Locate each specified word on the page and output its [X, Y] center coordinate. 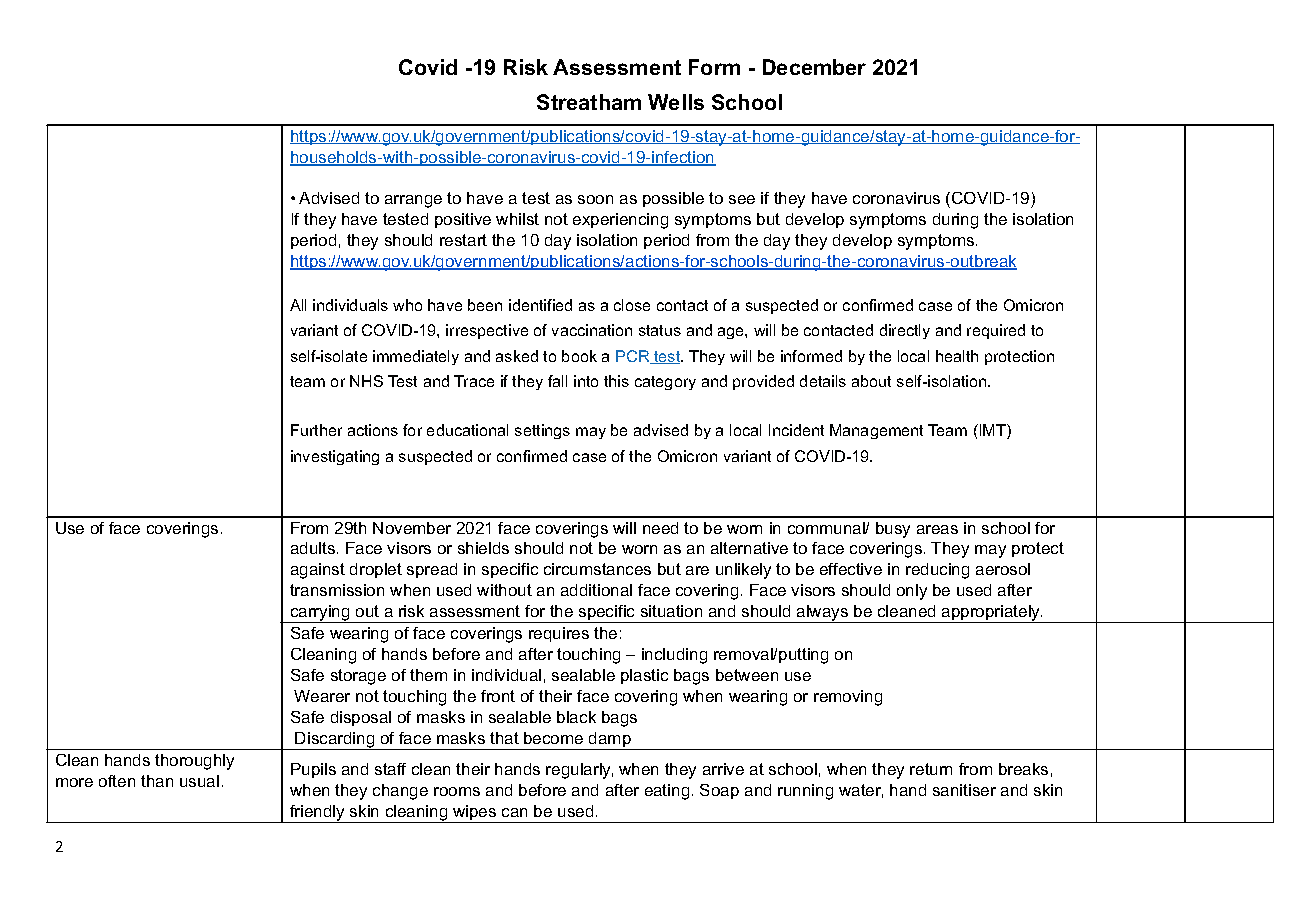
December [814, 67]
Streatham [589, 102]
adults [314, 548]
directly [905, 331]
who [407, 305]
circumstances [597, 569]
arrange [413, 201]
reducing [937, 571]
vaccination [592, 330]
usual [199, 781]
